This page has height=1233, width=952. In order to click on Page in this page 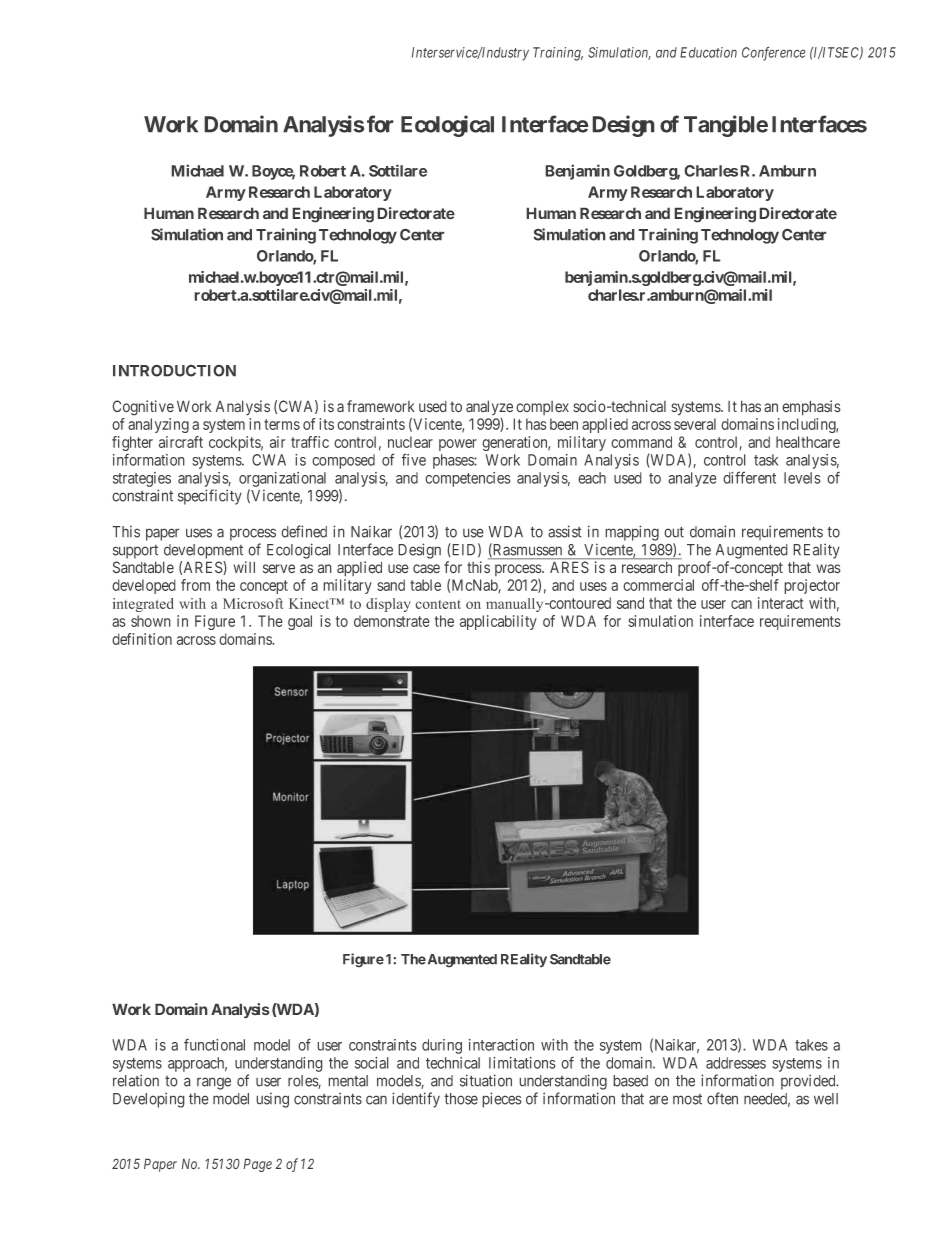, I will do `click(257, 1165)`.
